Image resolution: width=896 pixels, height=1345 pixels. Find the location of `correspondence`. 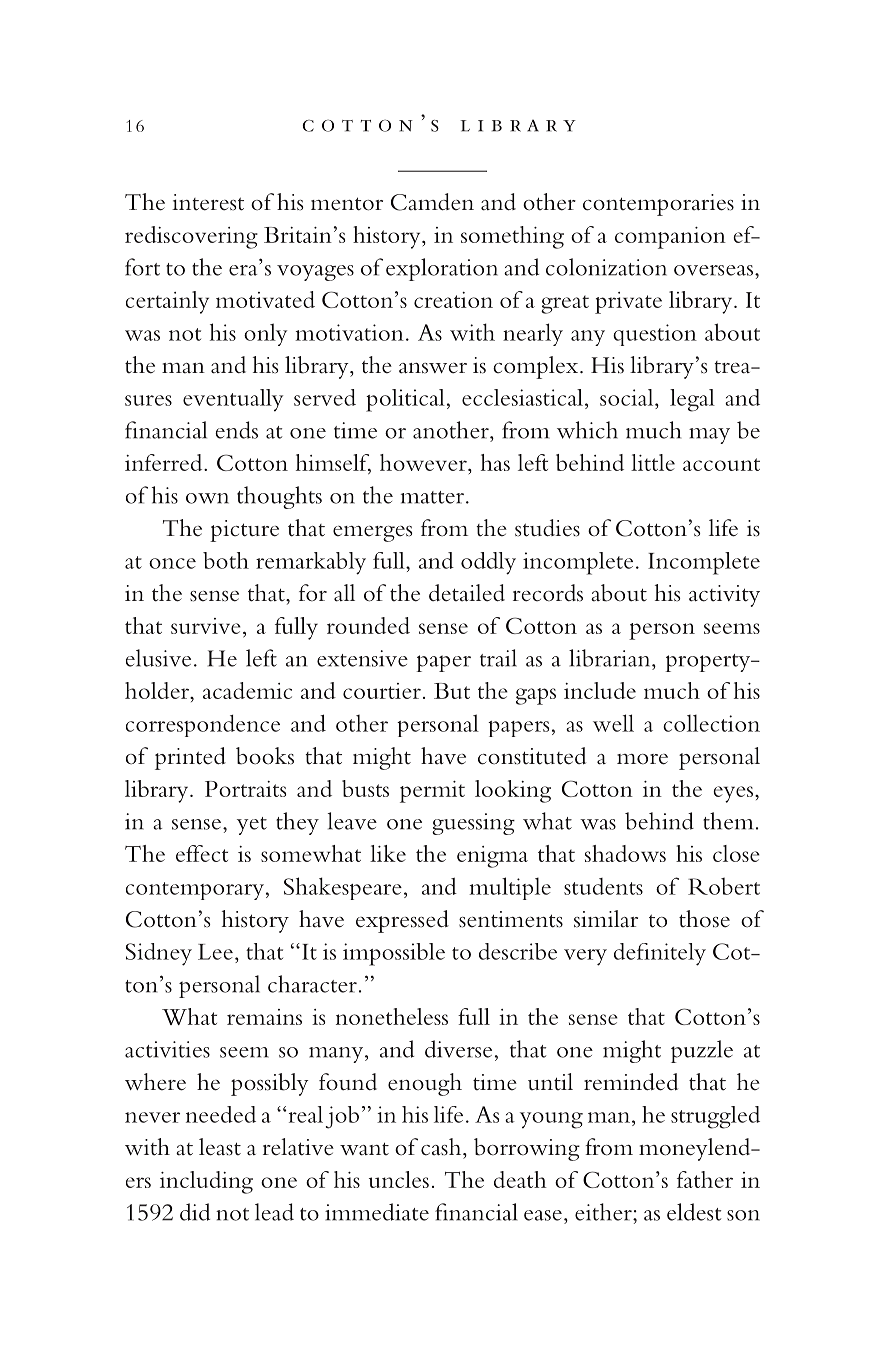

correspondence is located at coordinates (203, 726).
